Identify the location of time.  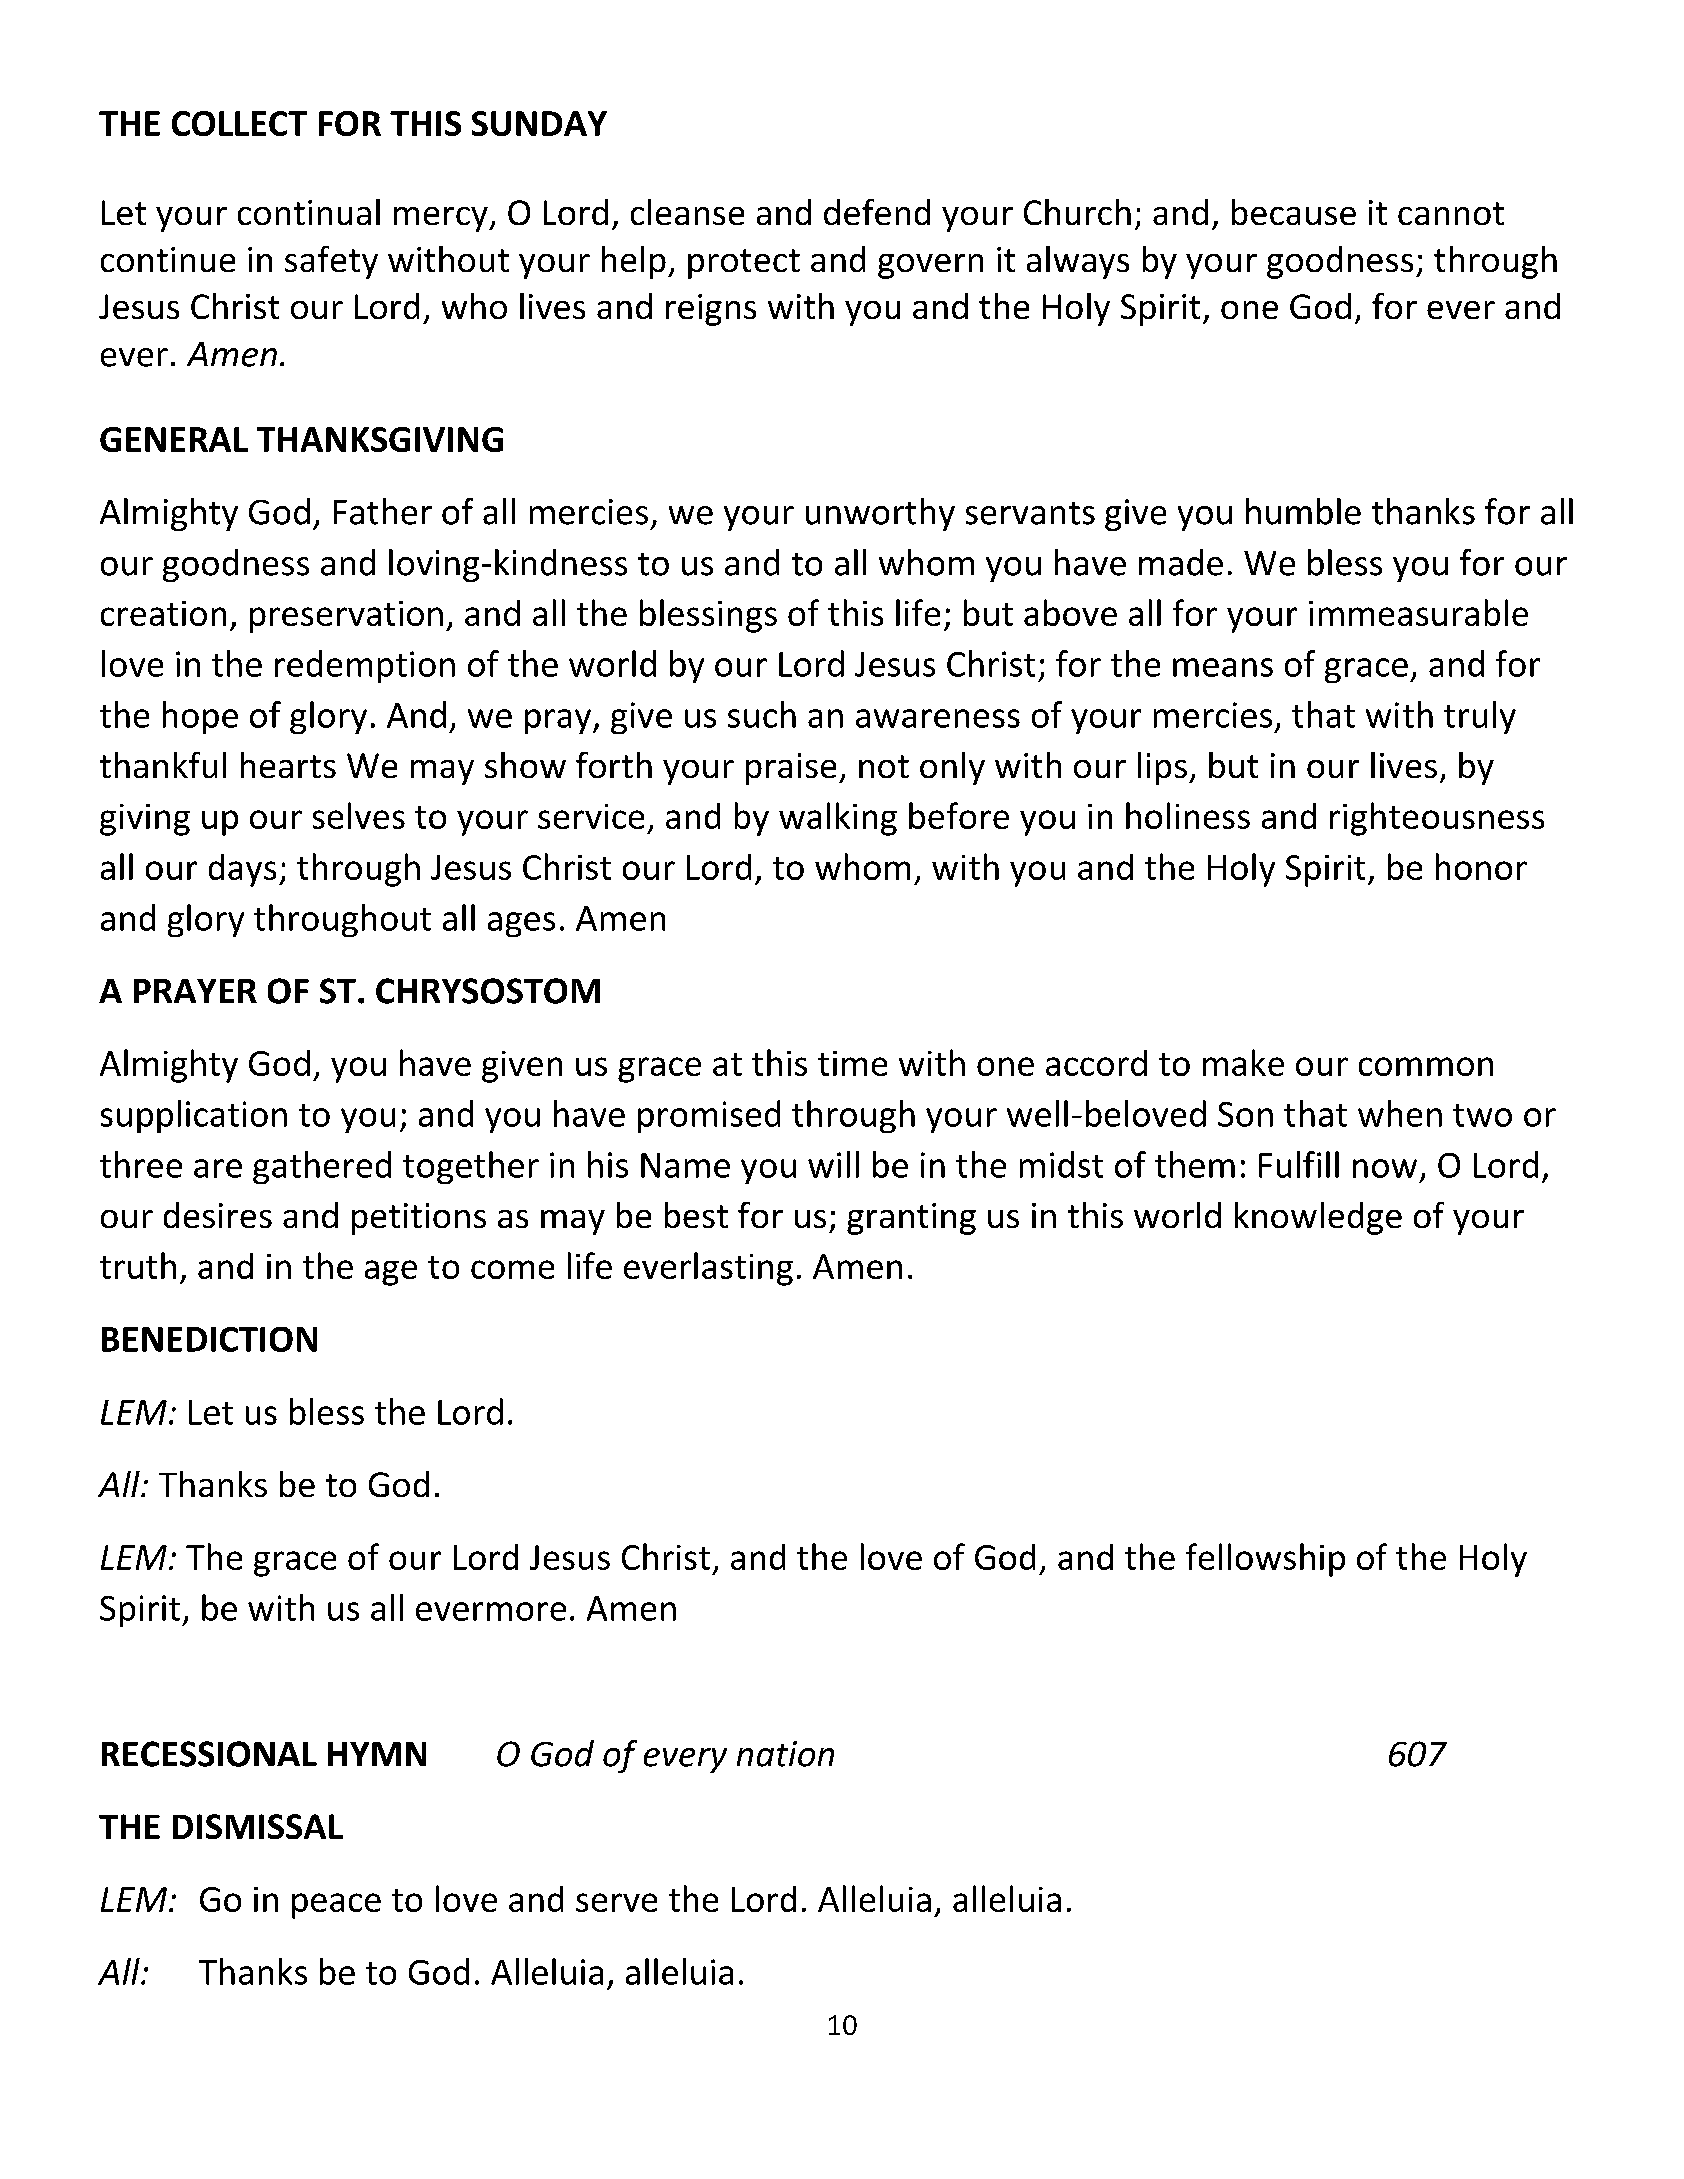
(852, 1063).
